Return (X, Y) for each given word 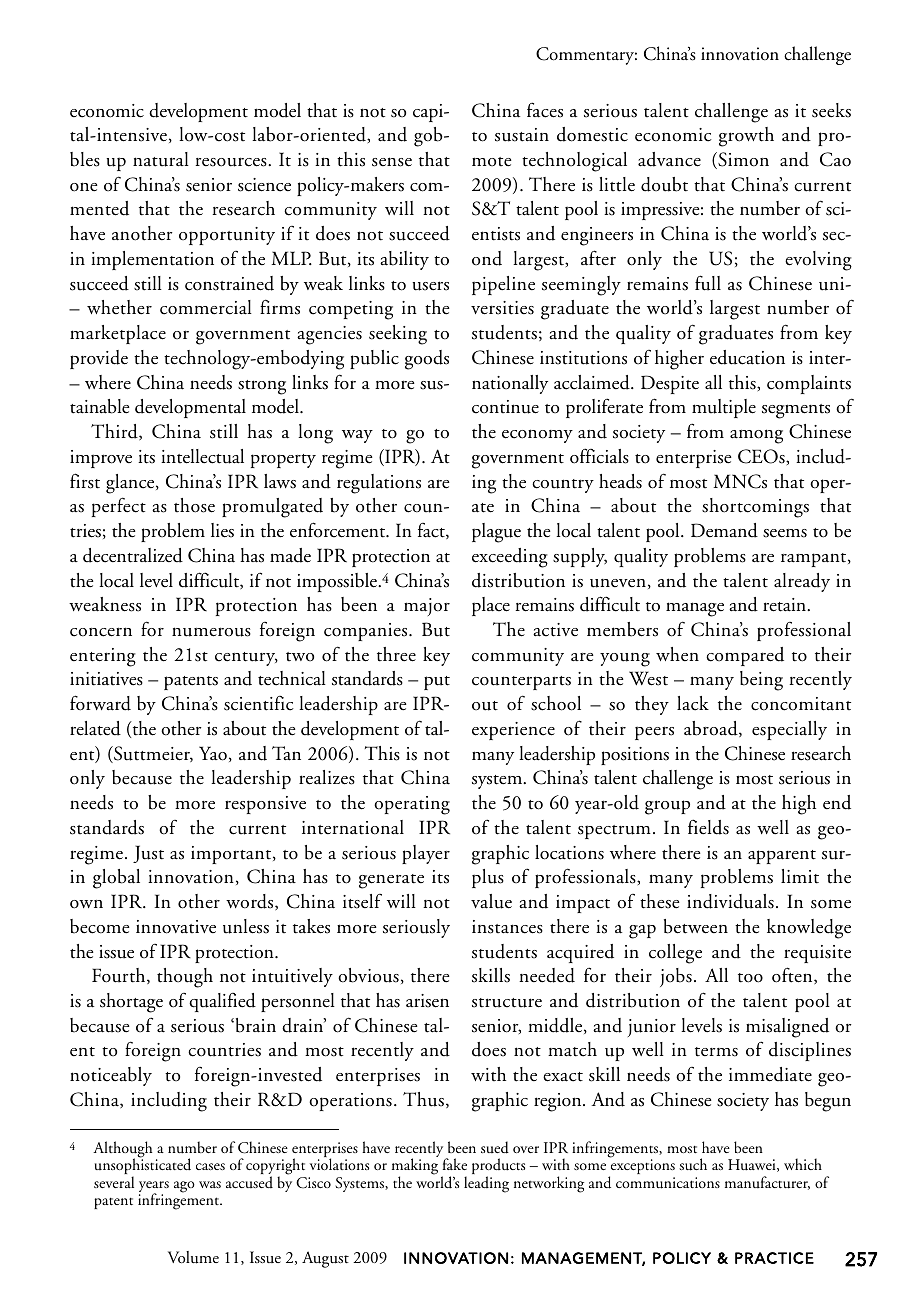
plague (496, 533)
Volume (193, 1257)
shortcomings (755, 508)
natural (161, 159)
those (194, 505)
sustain (522, 135)
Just (148, 854)
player (426, 854)
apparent (782, 857)
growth (746, 137)
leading (486, 1184)
